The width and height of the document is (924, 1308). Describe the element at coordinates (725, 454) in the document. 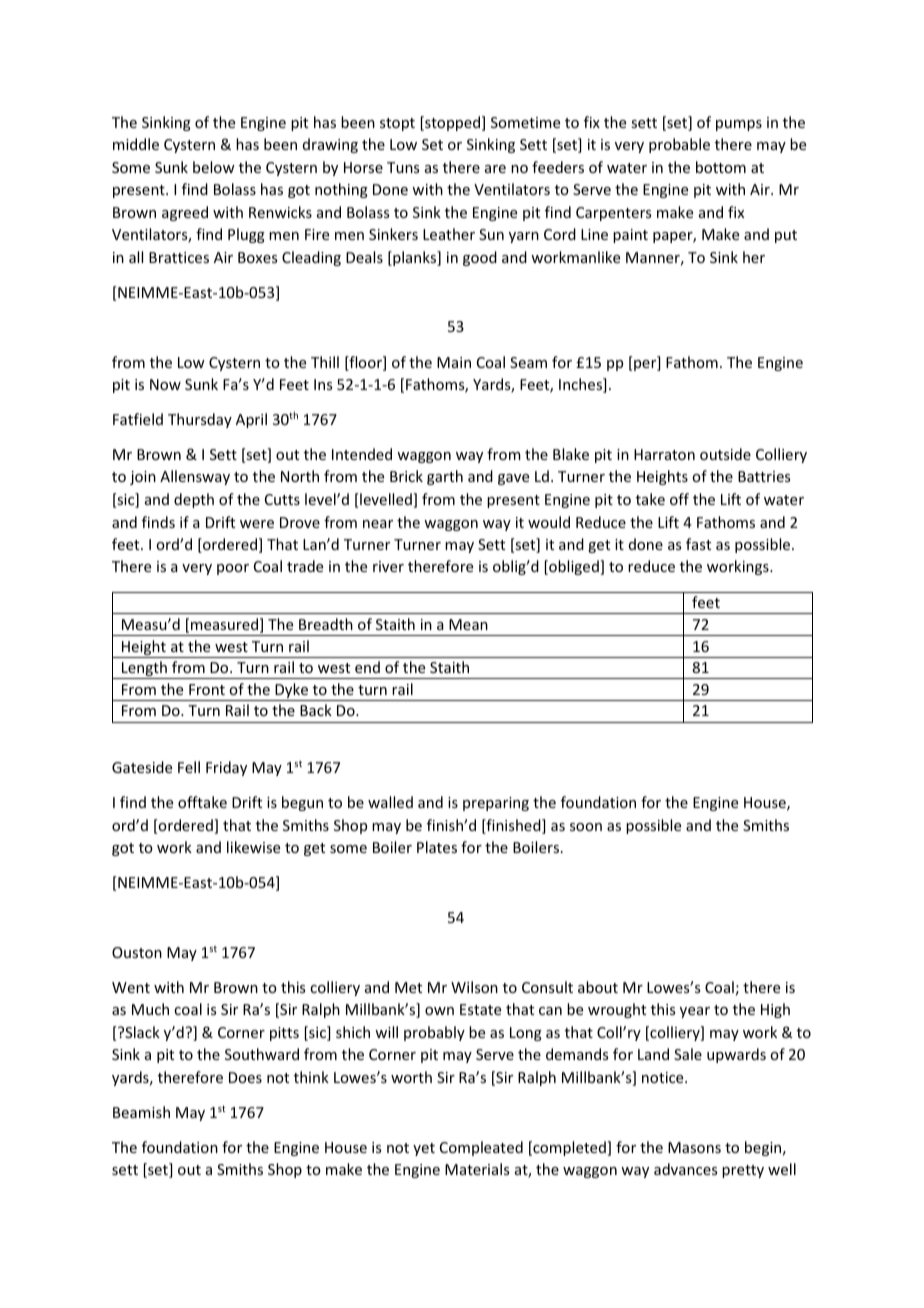

I see `outside` at that location.
